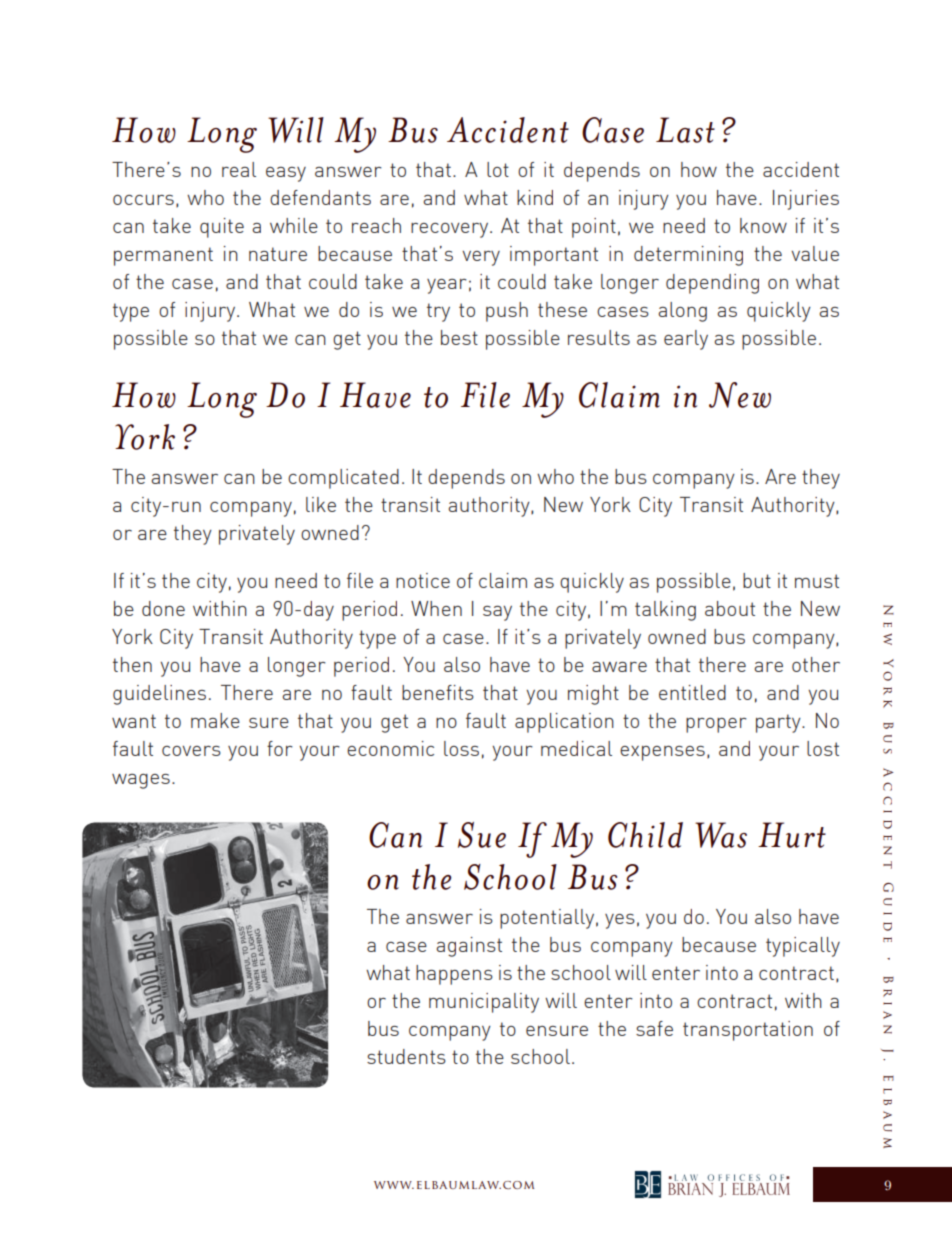 This screenshot has width=952, height=1233. I want to click on students, so click(406, 1056).
